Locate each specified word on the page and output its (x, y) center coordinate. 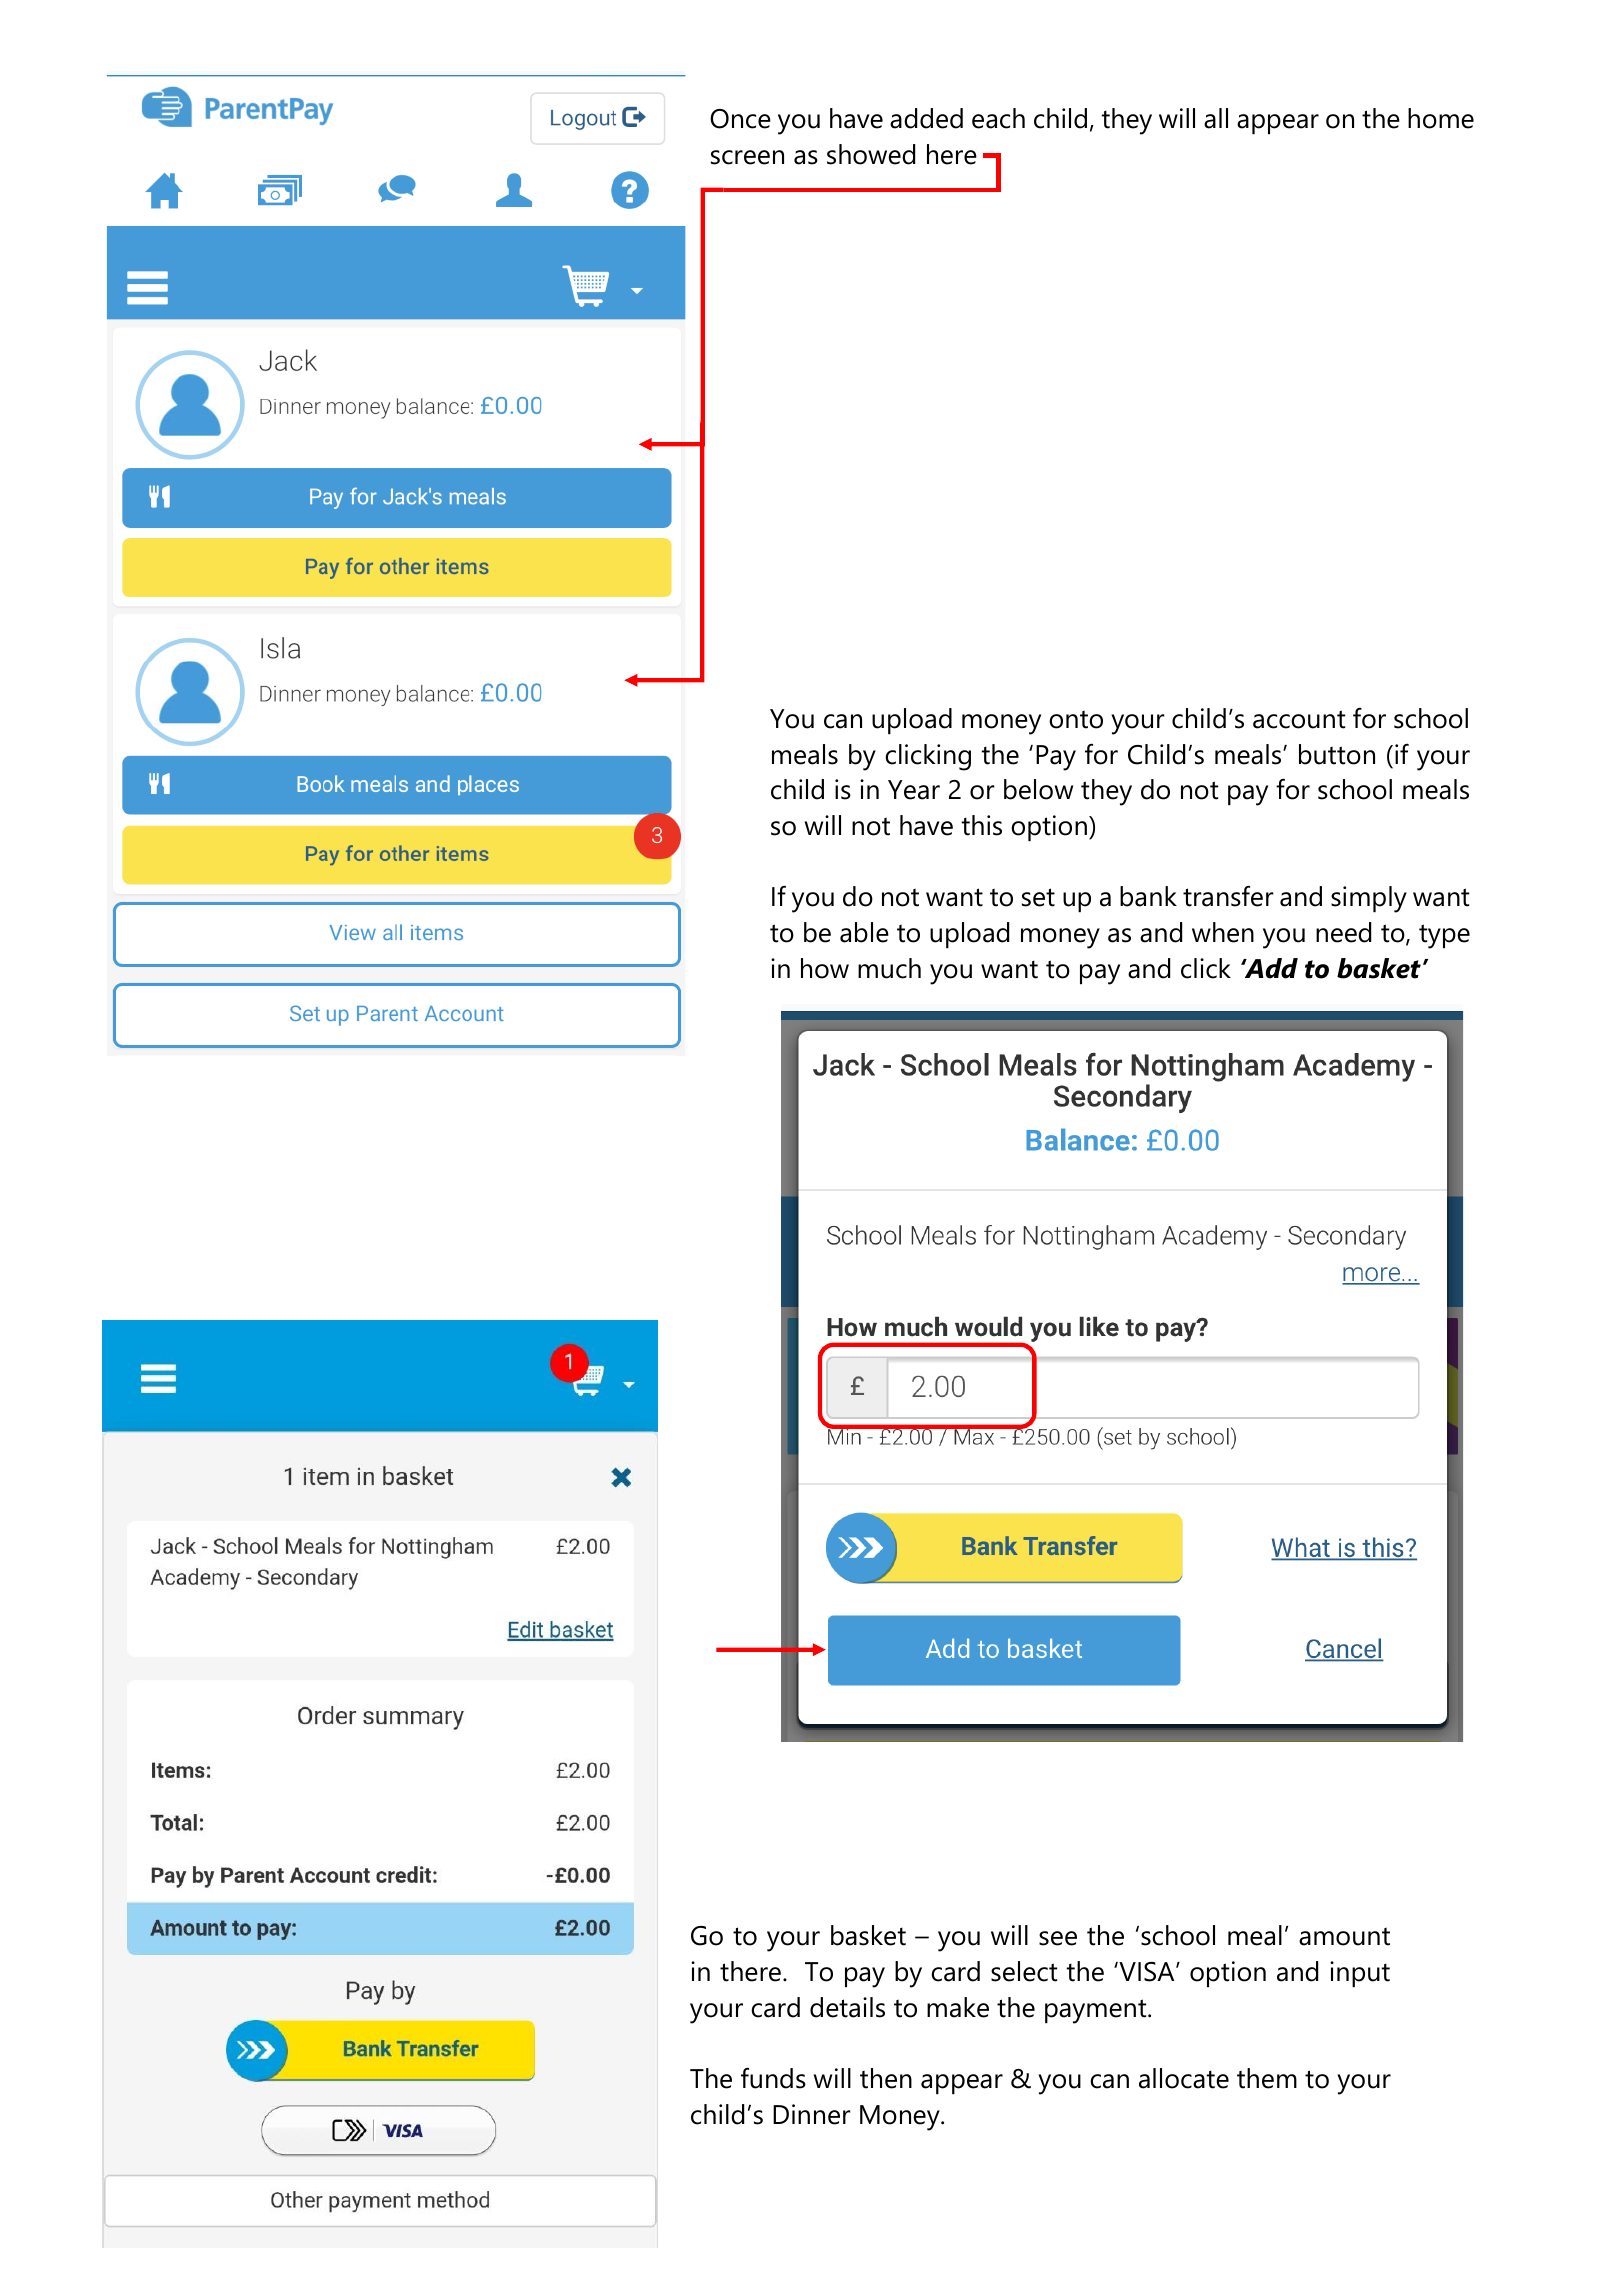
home (1441, 118)
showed (871, 154)
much (889, 968)
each (998, 118)
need (1343, 932)
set (1038, 897)
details (847, 2007)
